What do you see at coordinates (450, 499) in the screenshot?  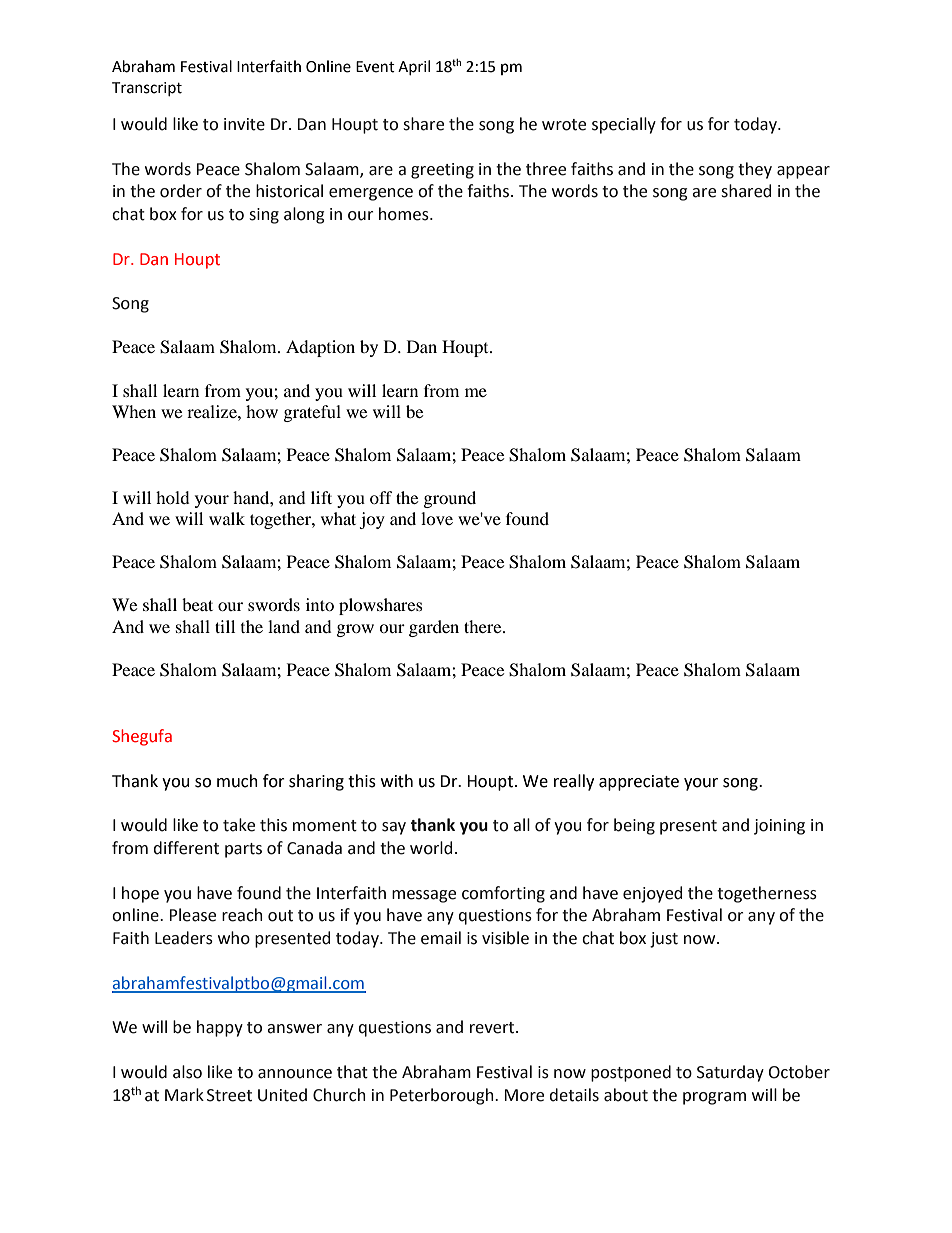 I see `ground` at bounding box center [450, 499].
